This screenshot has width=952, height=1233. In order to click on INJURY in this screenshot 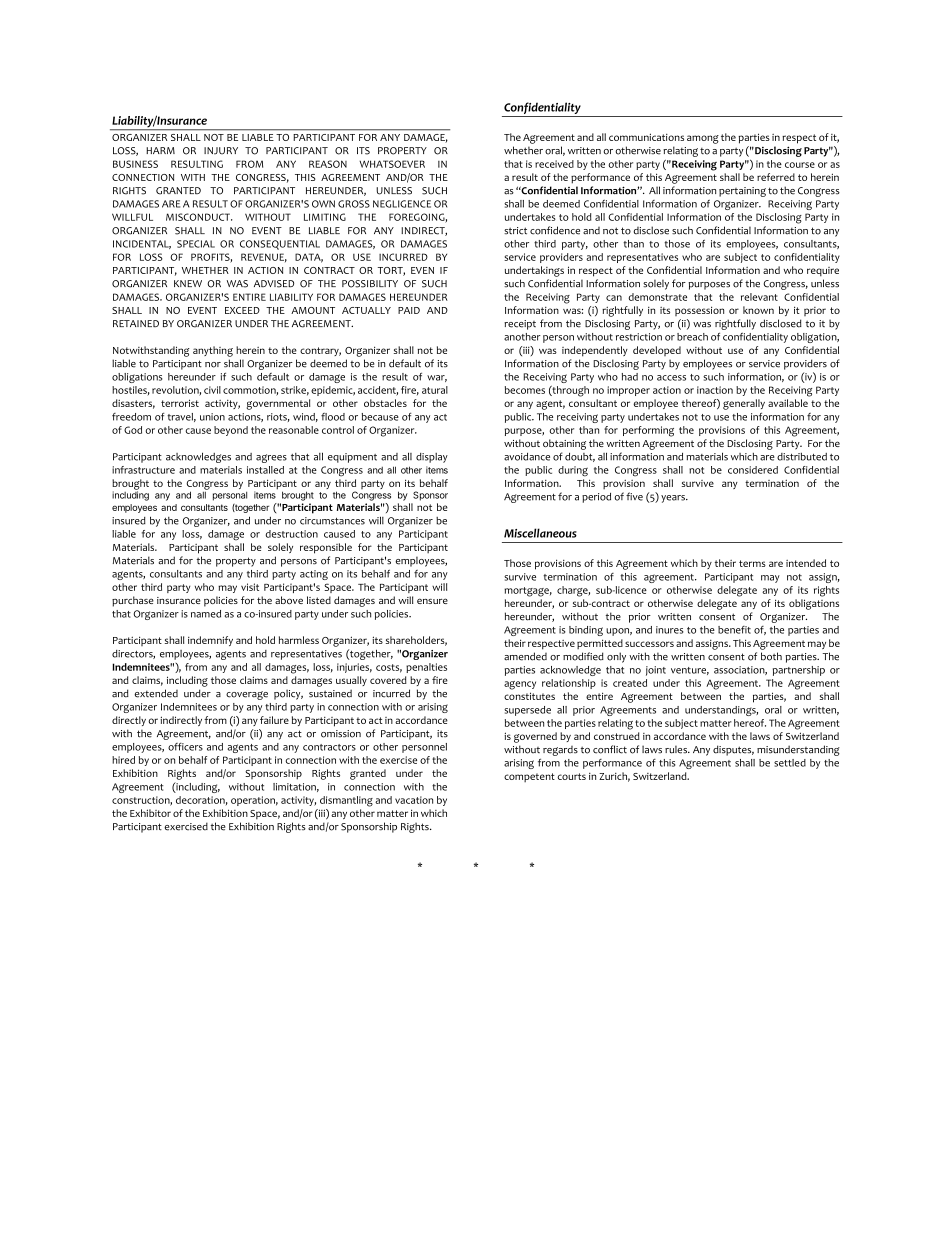, I will do `click(221, 151)`.
